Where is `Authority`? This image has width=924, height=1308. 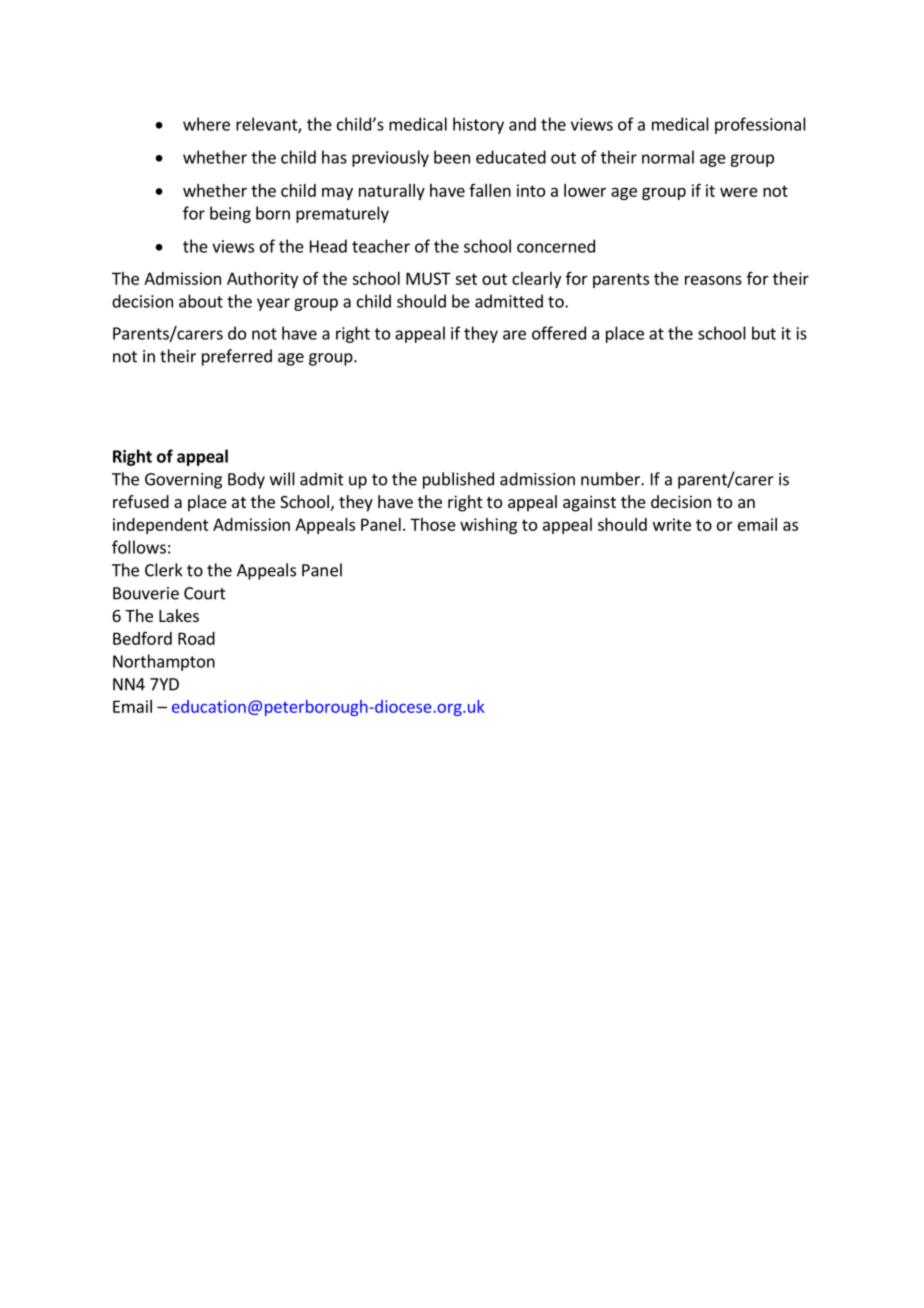 Authority is located at coordinates (262, 280).
